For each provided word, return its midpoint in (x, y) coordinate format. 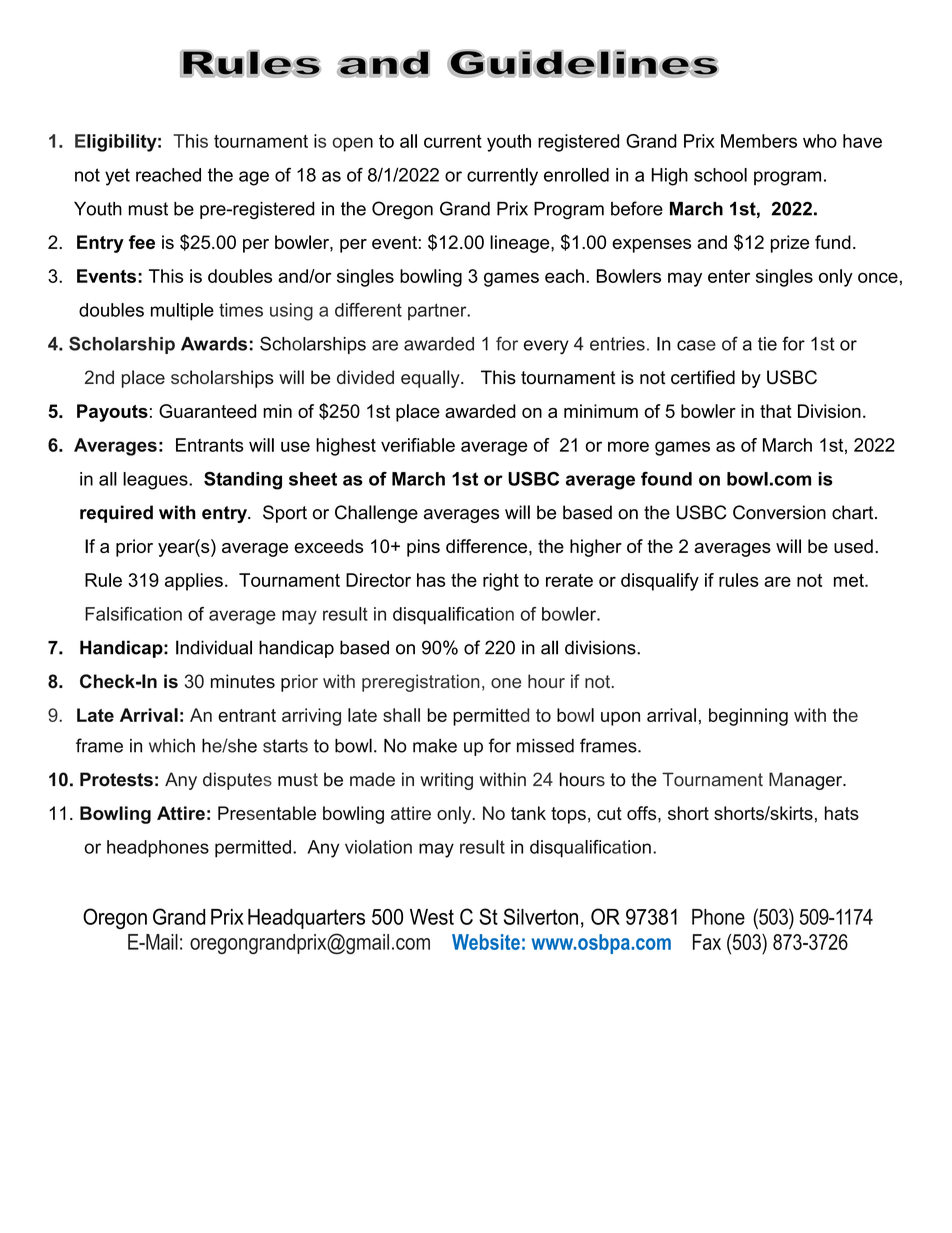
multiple (182, 312)
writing (446, 781)
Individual (214, 647)
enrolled (576, 175)
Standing (243, 480)
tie (767, 344)
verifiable (418, 445)
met (850, 580)
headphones (158, 849)
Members (759, 141)
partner (438, 311)
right (501, 582)
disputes (237, 781)
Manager (807, 781)
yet (117, 177)
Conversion (779, 512)
